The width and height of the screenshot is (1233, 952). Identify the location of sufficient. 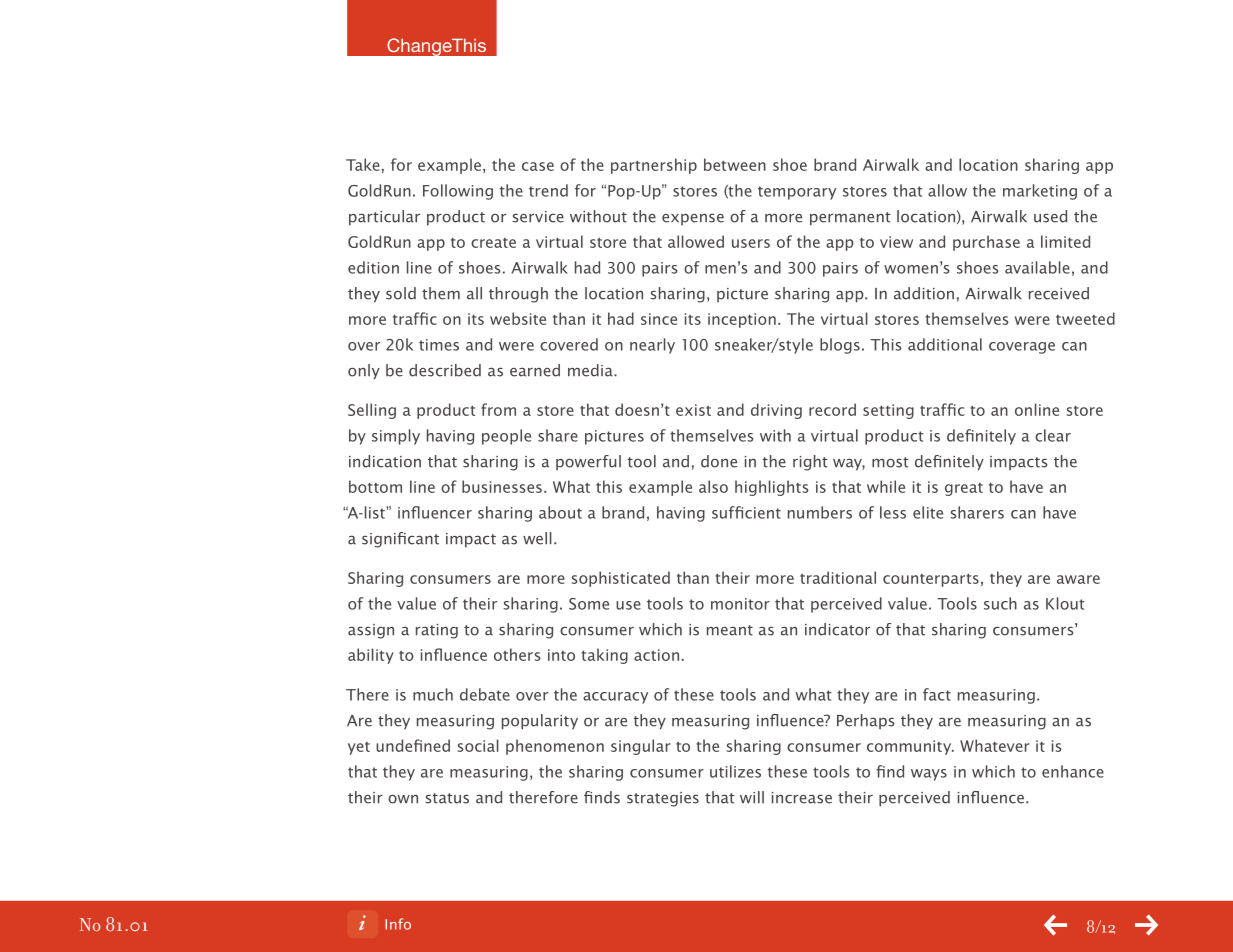
(746, 512).
